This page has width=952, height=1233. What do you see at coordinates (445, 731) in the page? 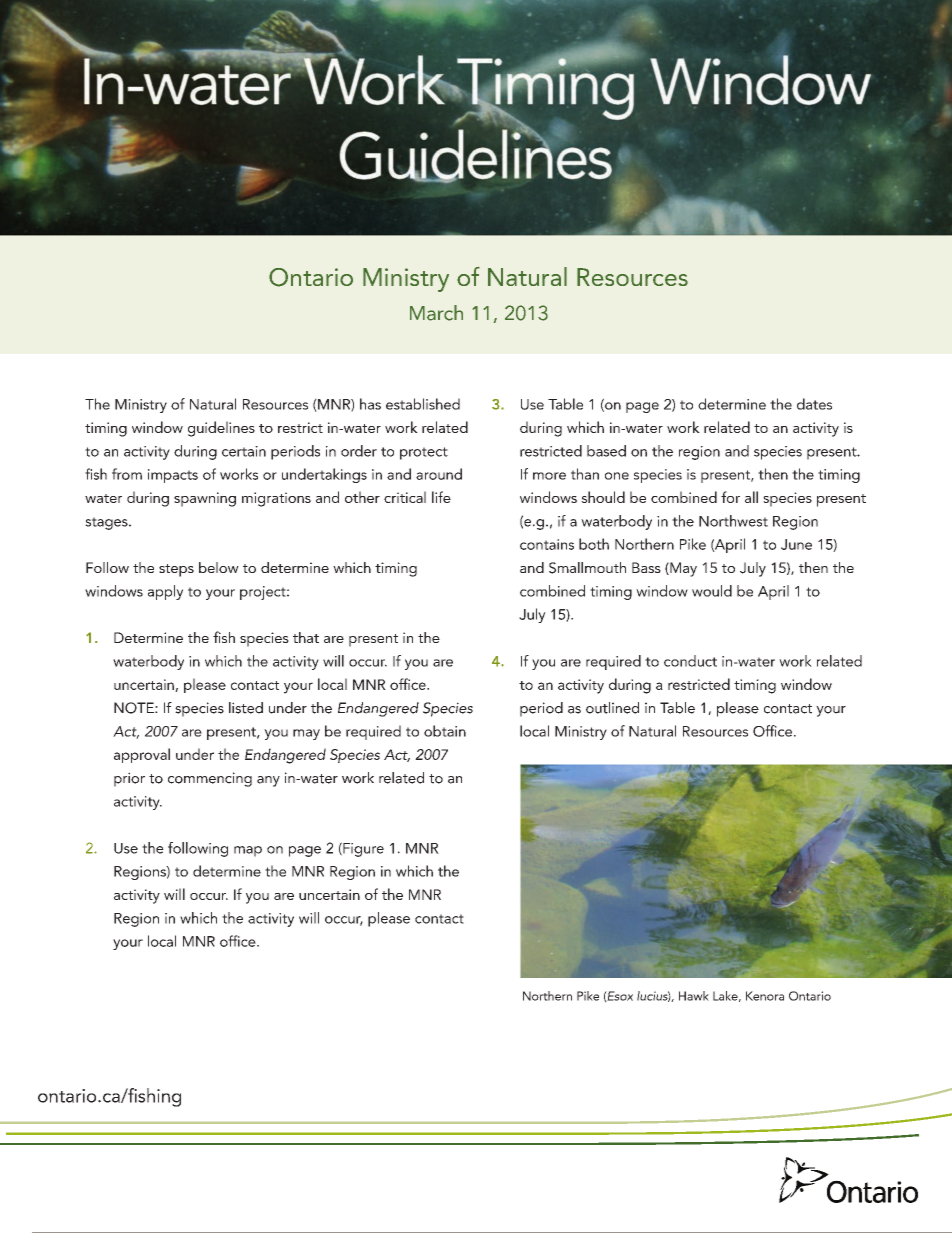
I see `obtain` at bounding box center [445, 731].
